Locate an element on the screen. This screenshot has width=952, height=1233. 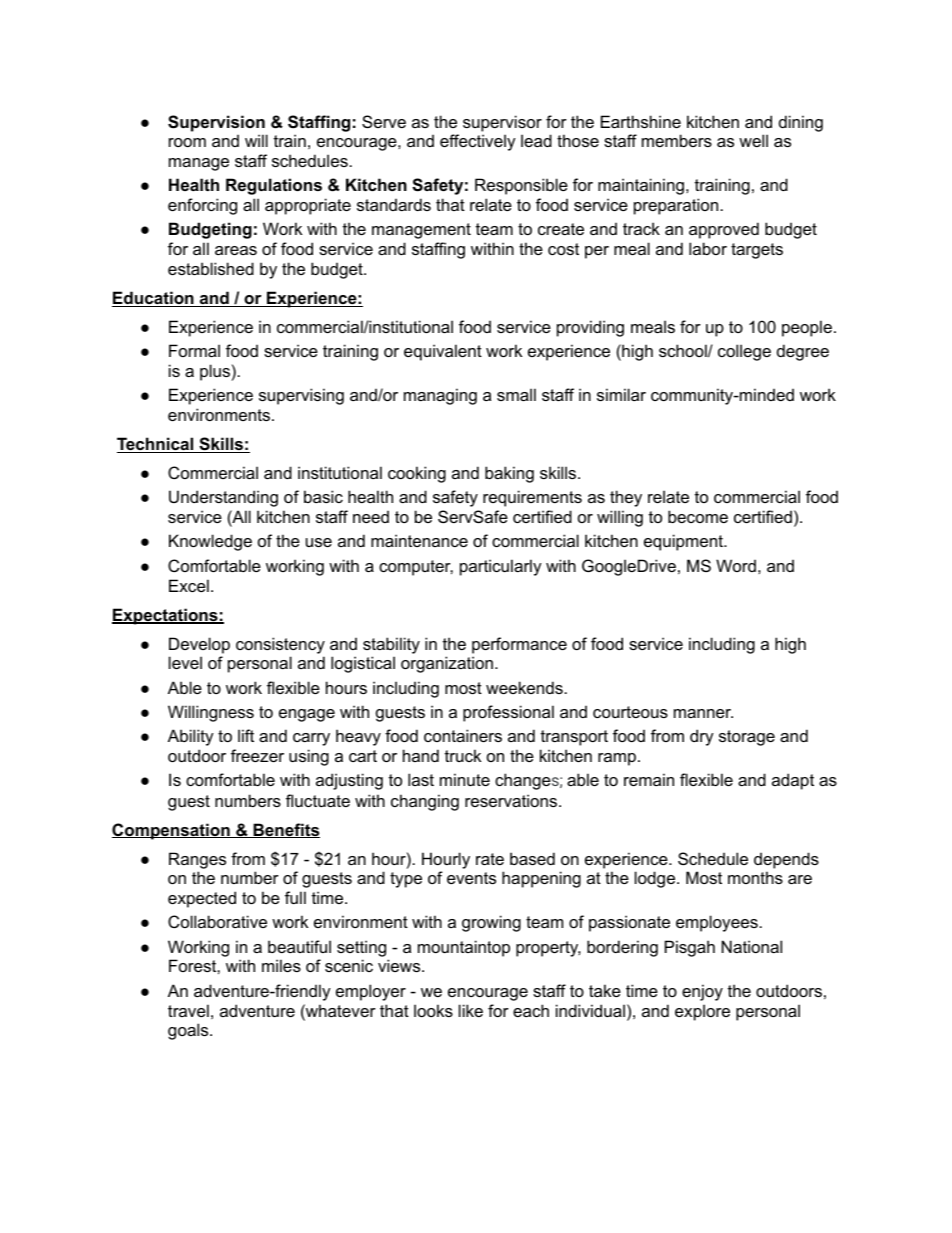
Supervision is located at coordinates (216, 123).
